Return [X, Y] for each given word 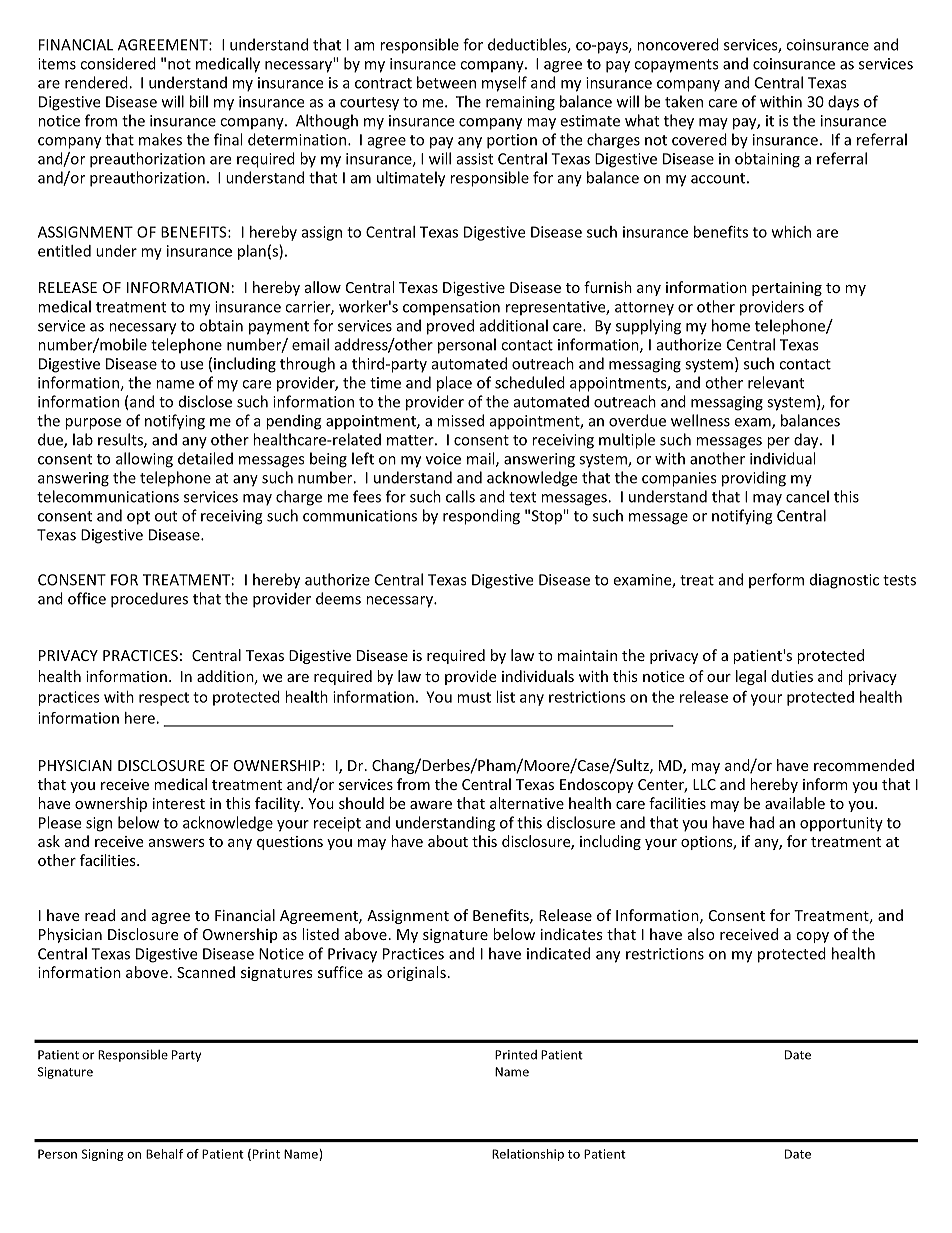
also [701, 934]
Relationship [528, 1155]
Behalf [165, 1154]
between [446, 82]
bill [199, 101]
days [843, 103]
